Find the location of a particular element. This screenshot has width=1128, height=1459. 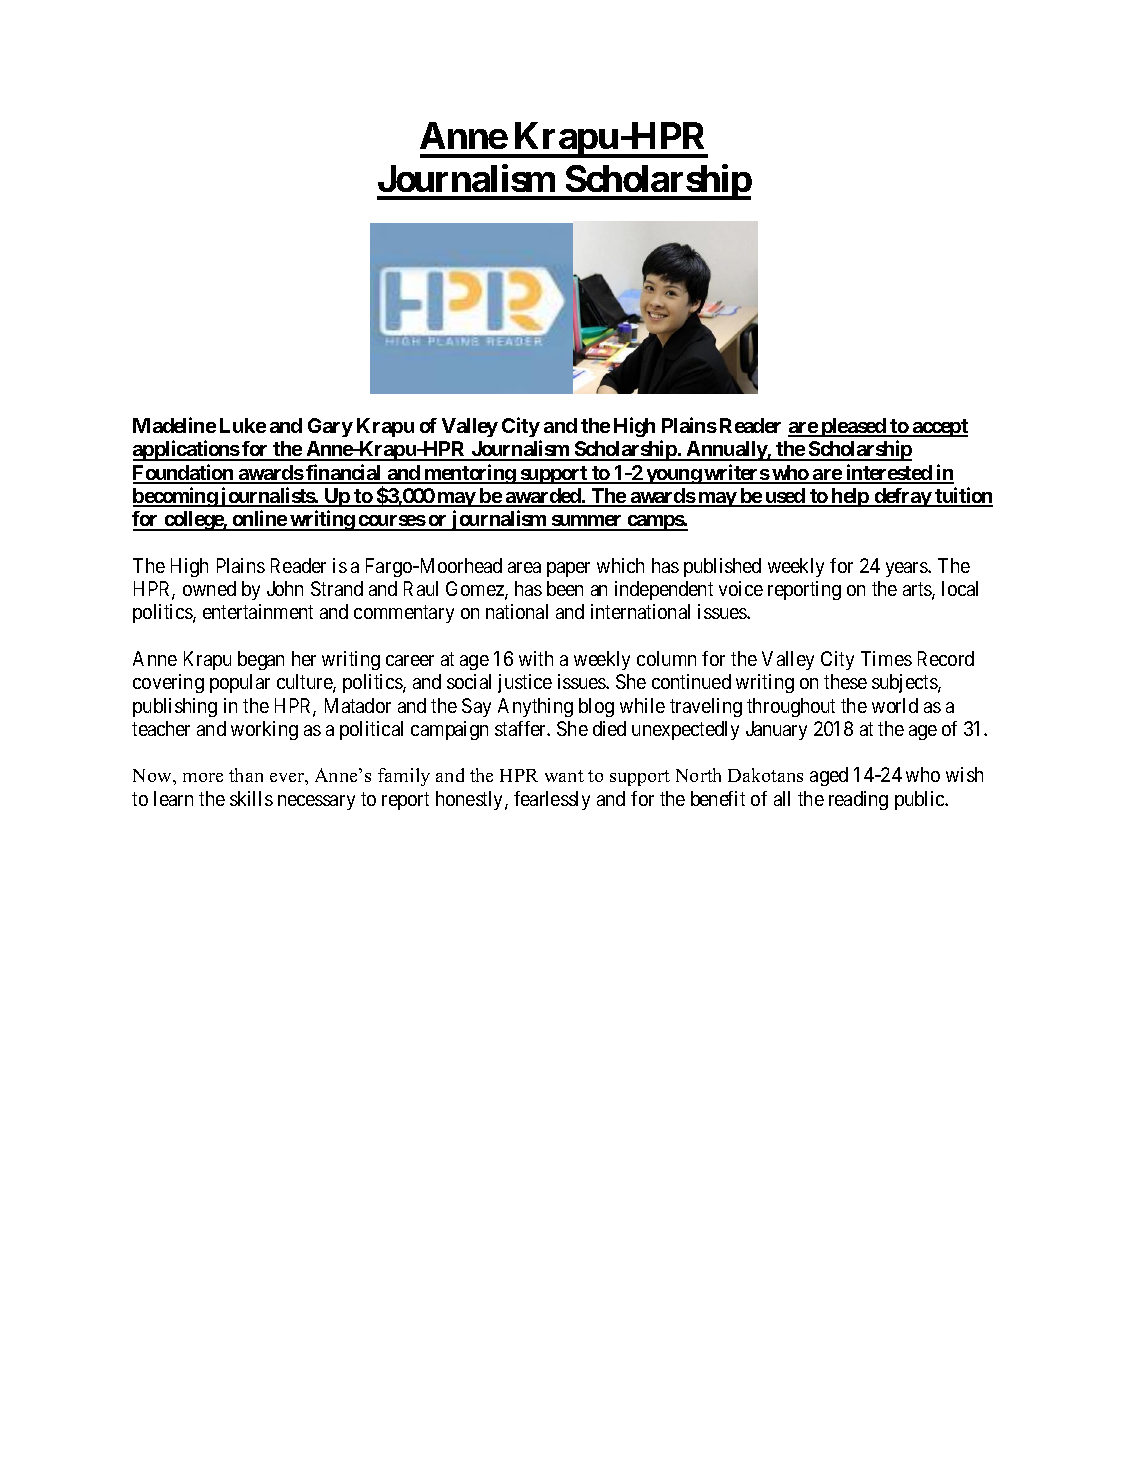

mentoring is located at coordinates (470, 474).
